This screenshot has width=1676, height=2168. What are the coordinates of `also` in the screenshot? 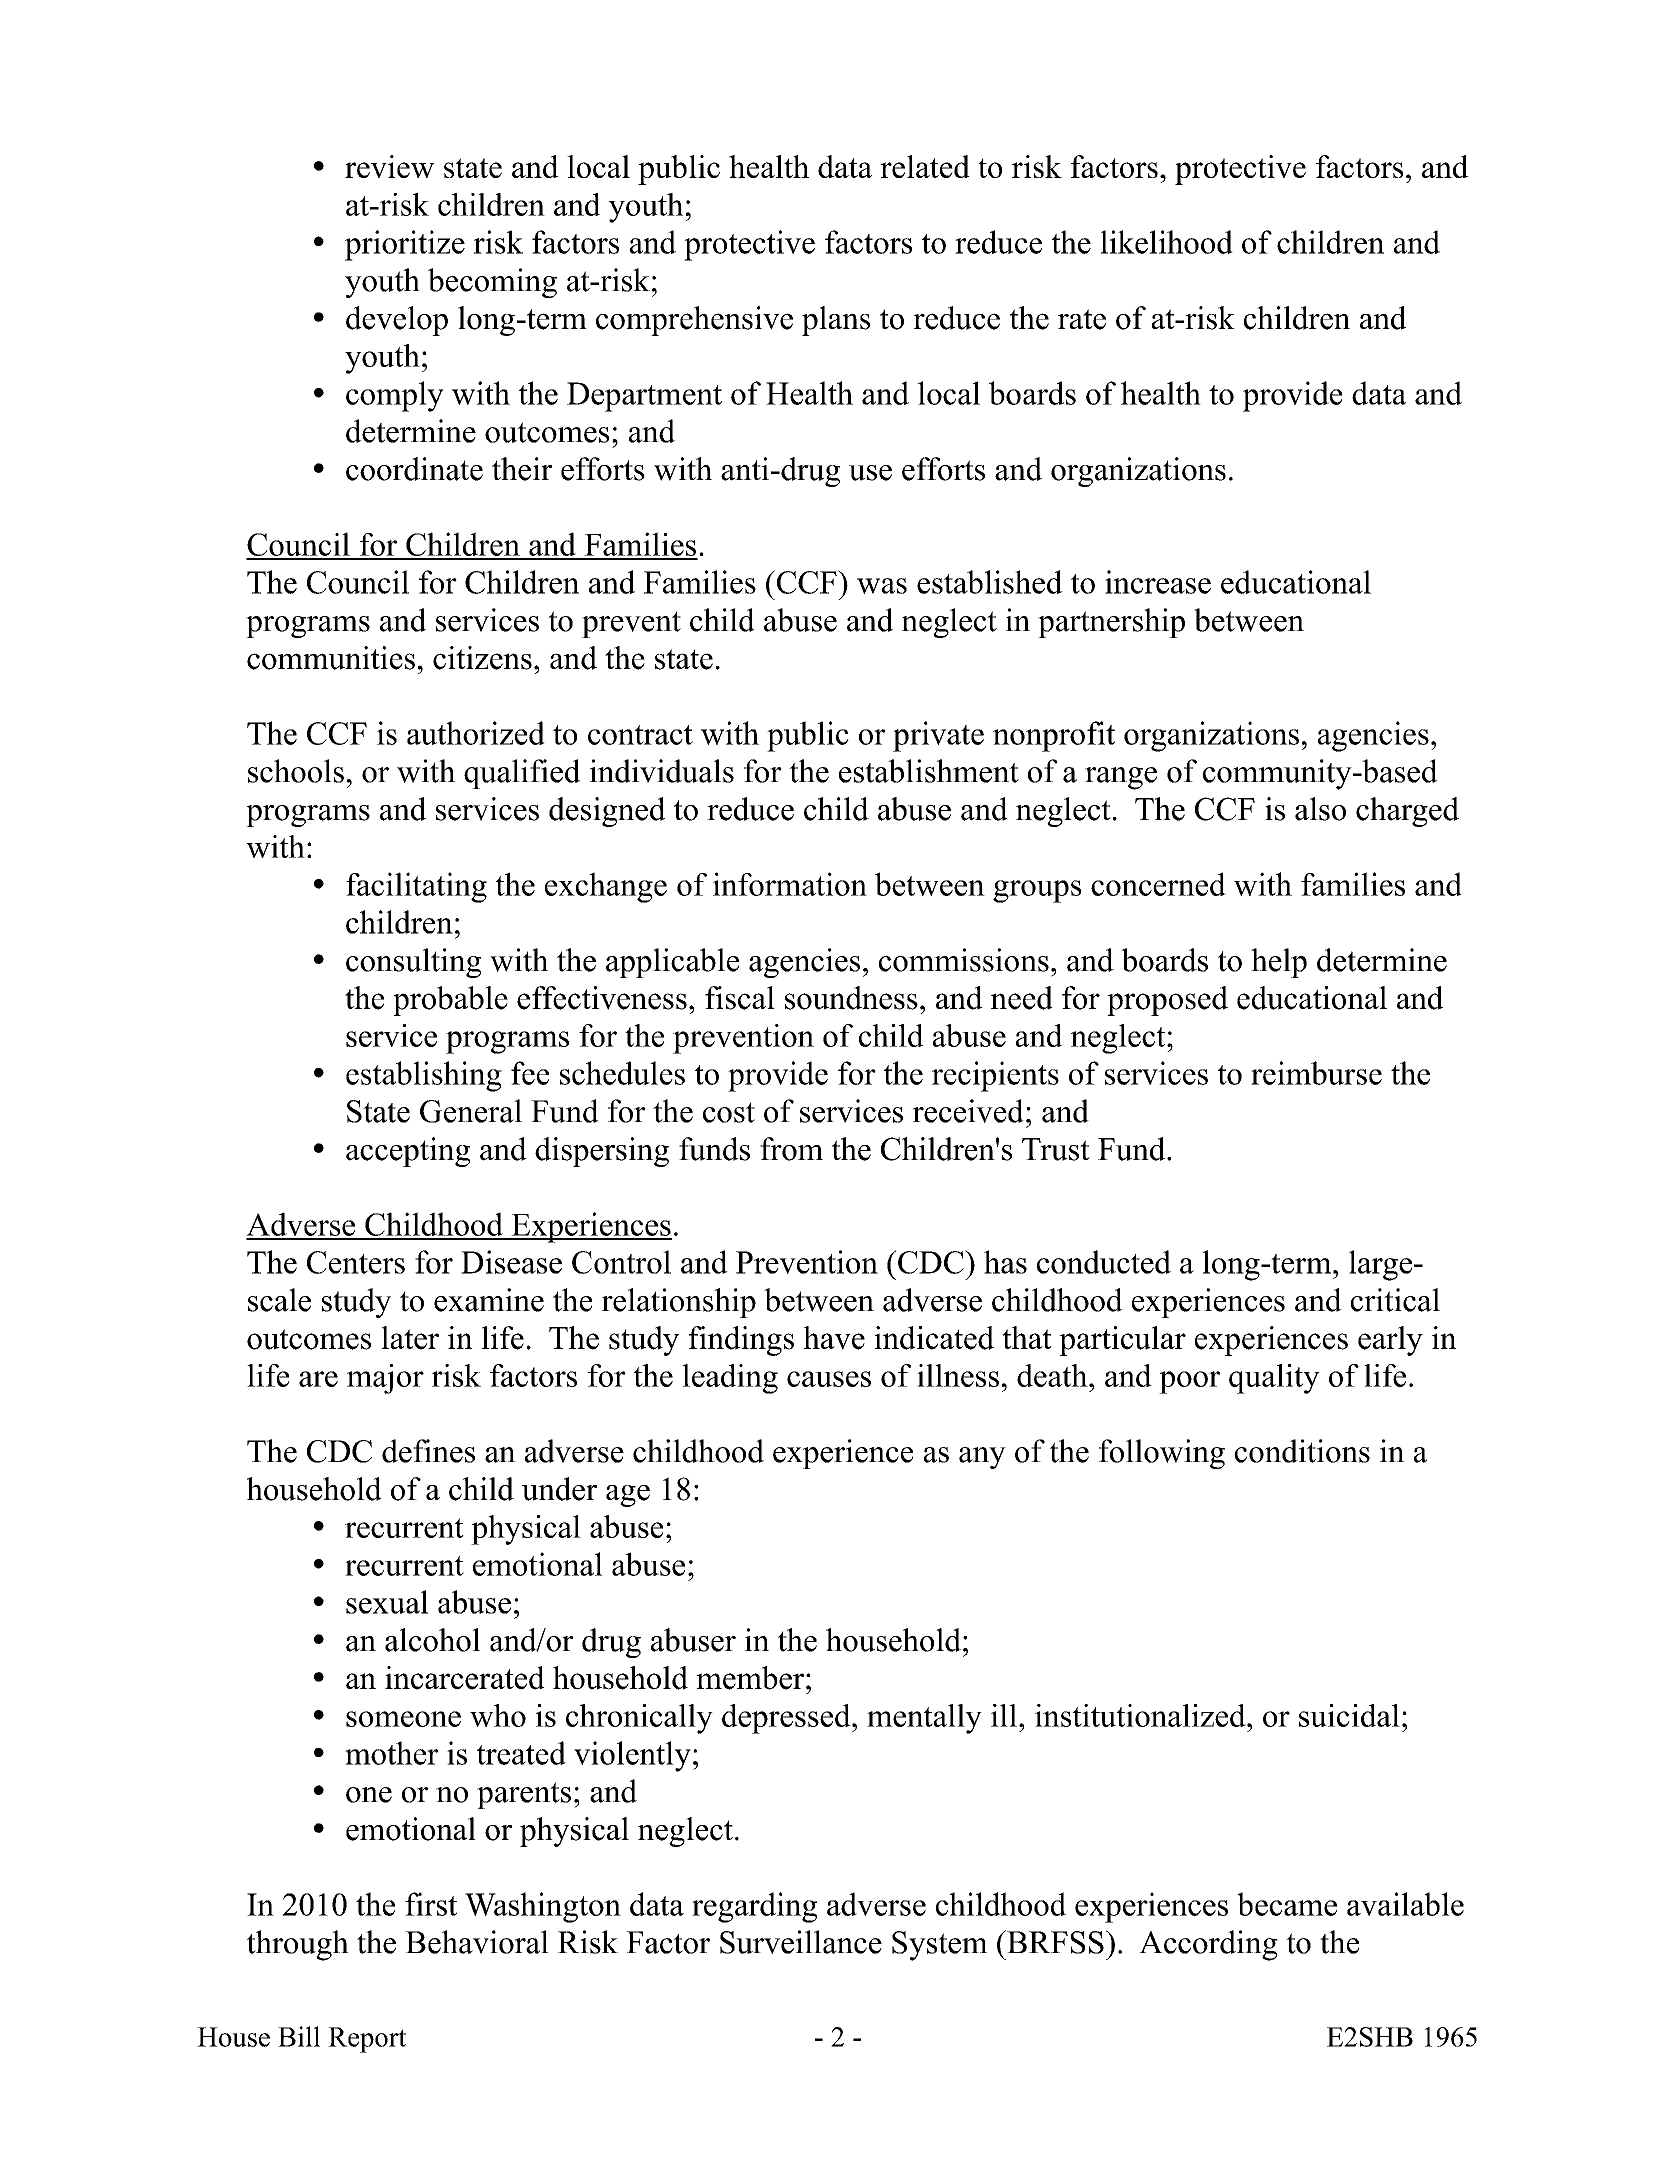 It's located at (1320, 809).
